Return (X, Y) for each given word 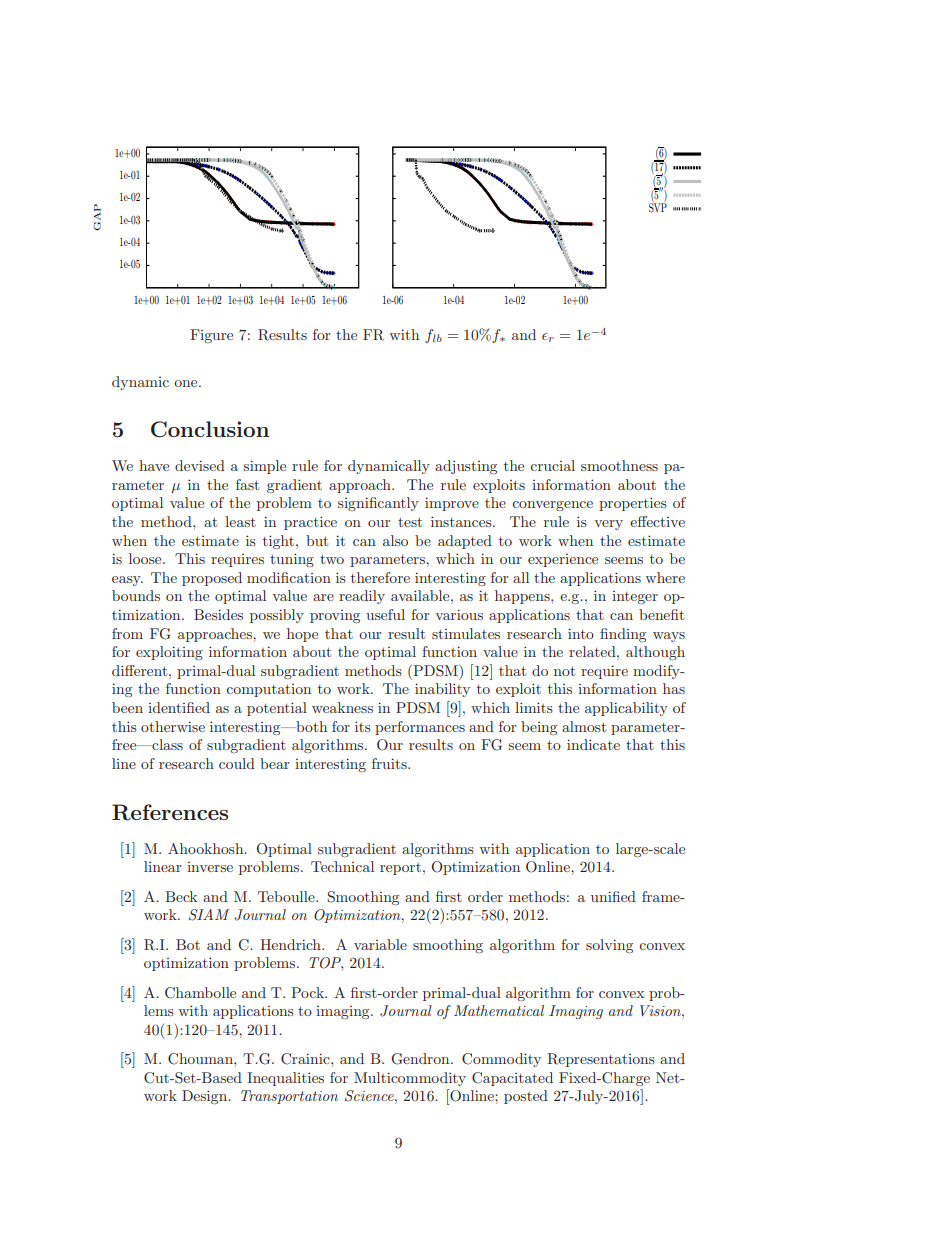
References (170, 812)
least (240, 521)
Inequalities (285, 1079)
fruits (390, 763)
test (410, 522)
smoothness (619, 465)
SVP (658, 207)
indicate (593, 744)
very (609, 525)
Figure (211, 336)
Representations (601, 1060)
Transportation (289, 1097)
